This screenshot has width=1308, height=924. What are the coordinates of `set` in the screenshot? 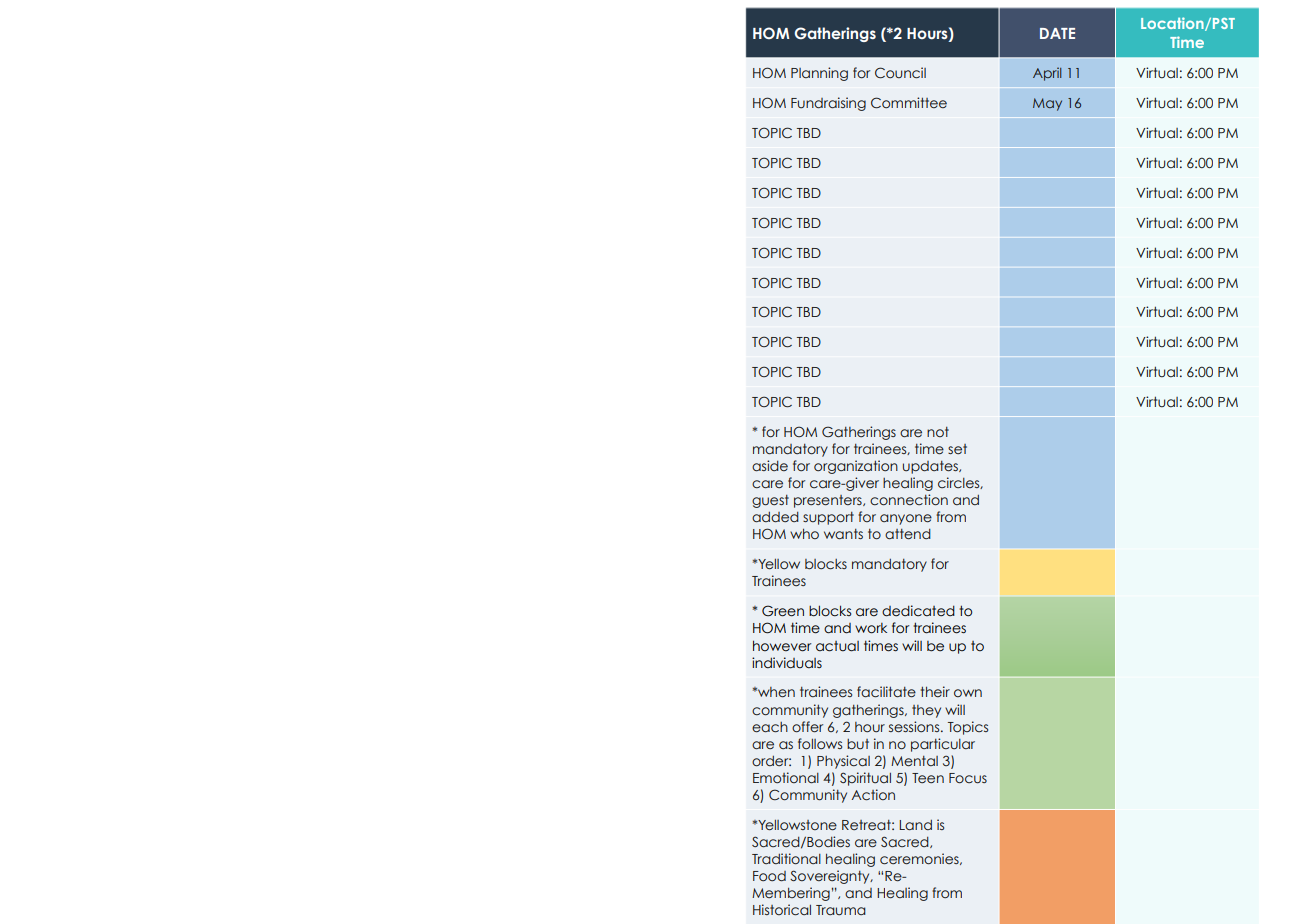 It's located at (957, 449).
